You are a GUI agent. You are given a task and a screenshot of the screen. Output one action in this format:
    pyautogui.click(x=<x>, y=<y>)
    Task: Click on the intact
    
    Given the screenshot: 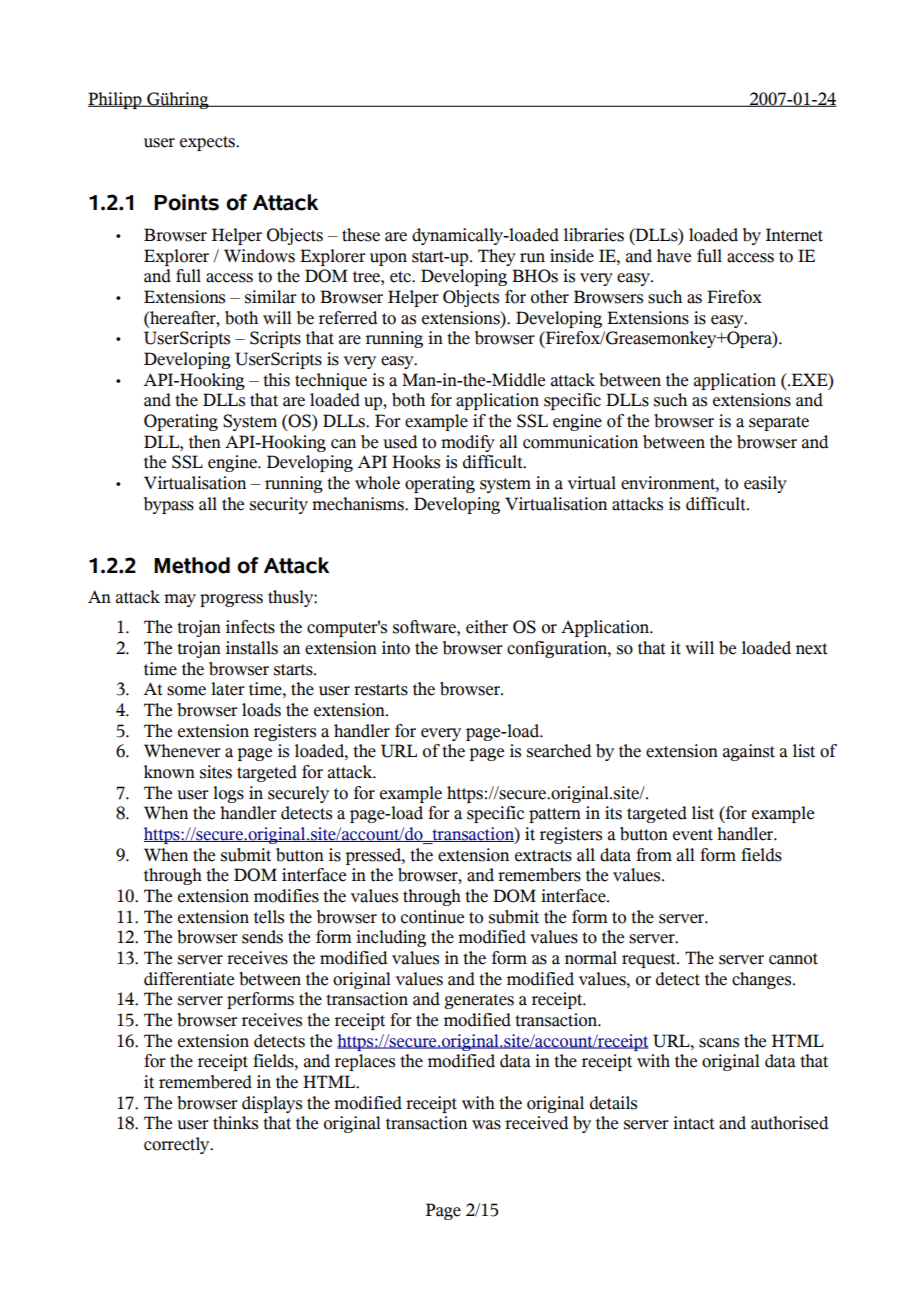 What is the action you would take?
    pyautogui.click(x=693, y=1123)
